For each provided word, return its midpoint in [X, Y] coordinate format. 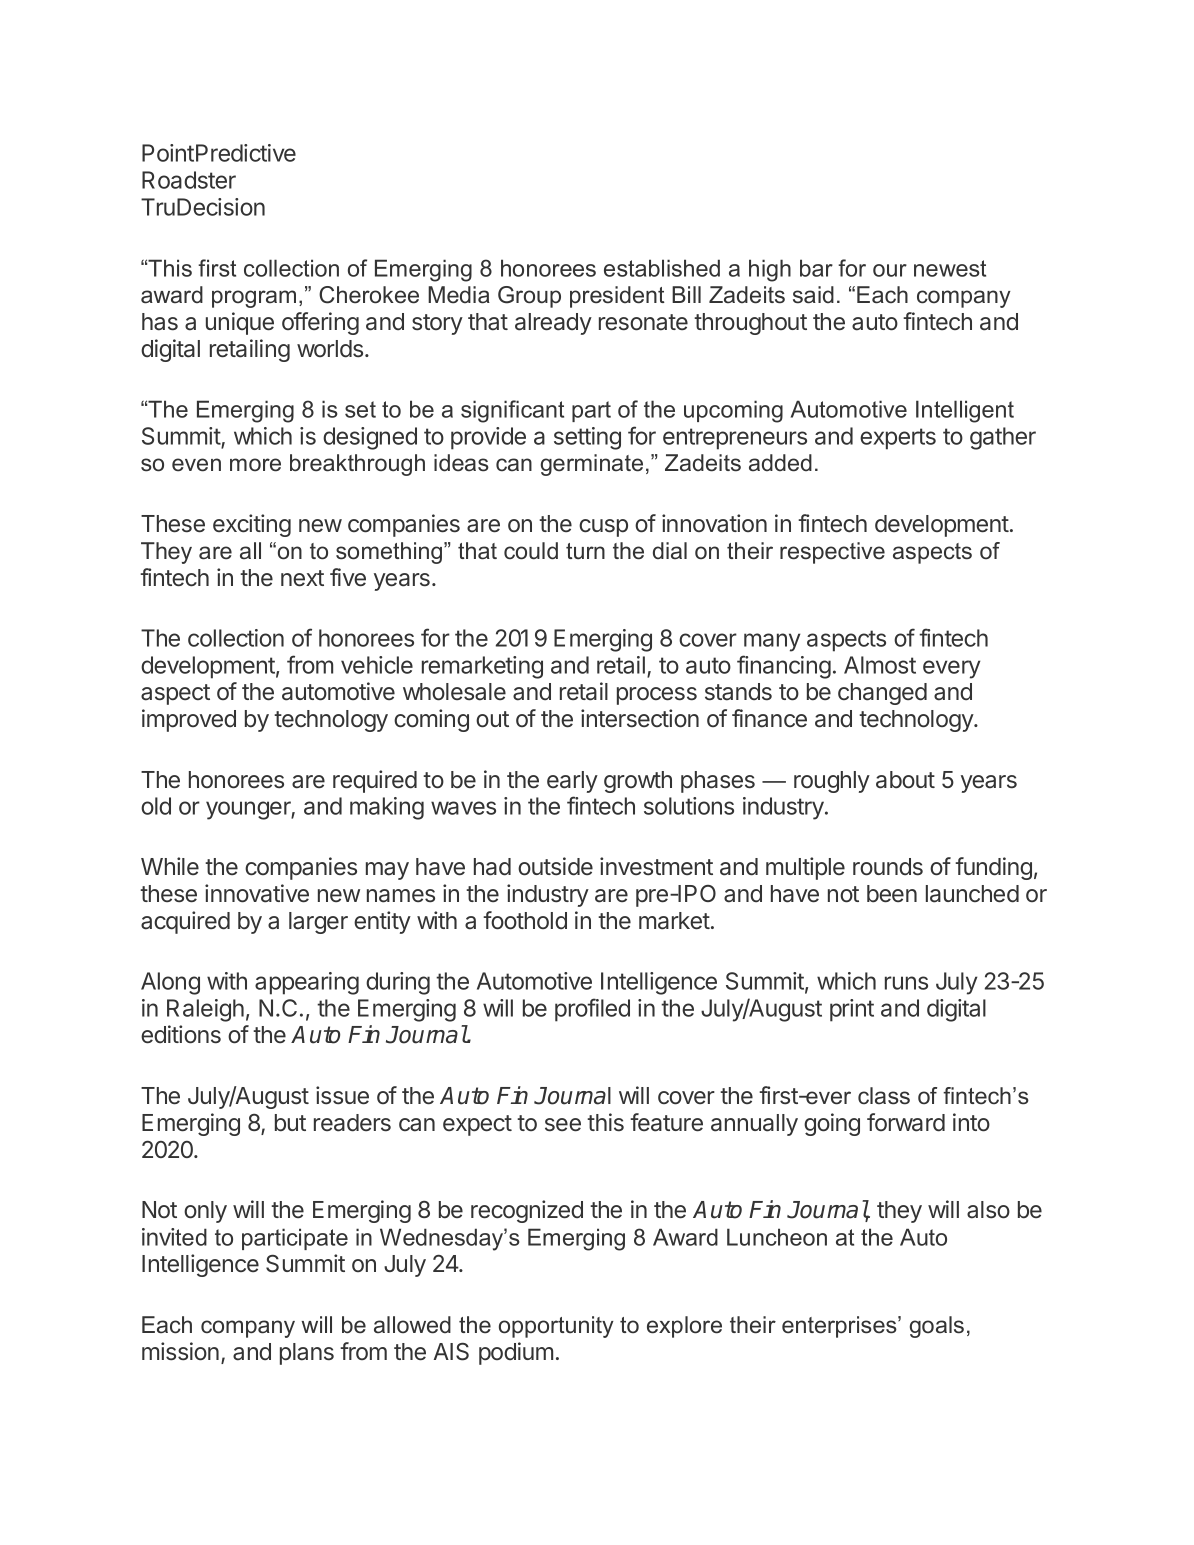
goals [937, 1327]
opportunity [556, 1327]
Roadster [189, 180]
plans [307, 1354]
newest [950, 268]
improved [189, 720]
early [572, 782]
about [905, 780]
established [662, 268]
